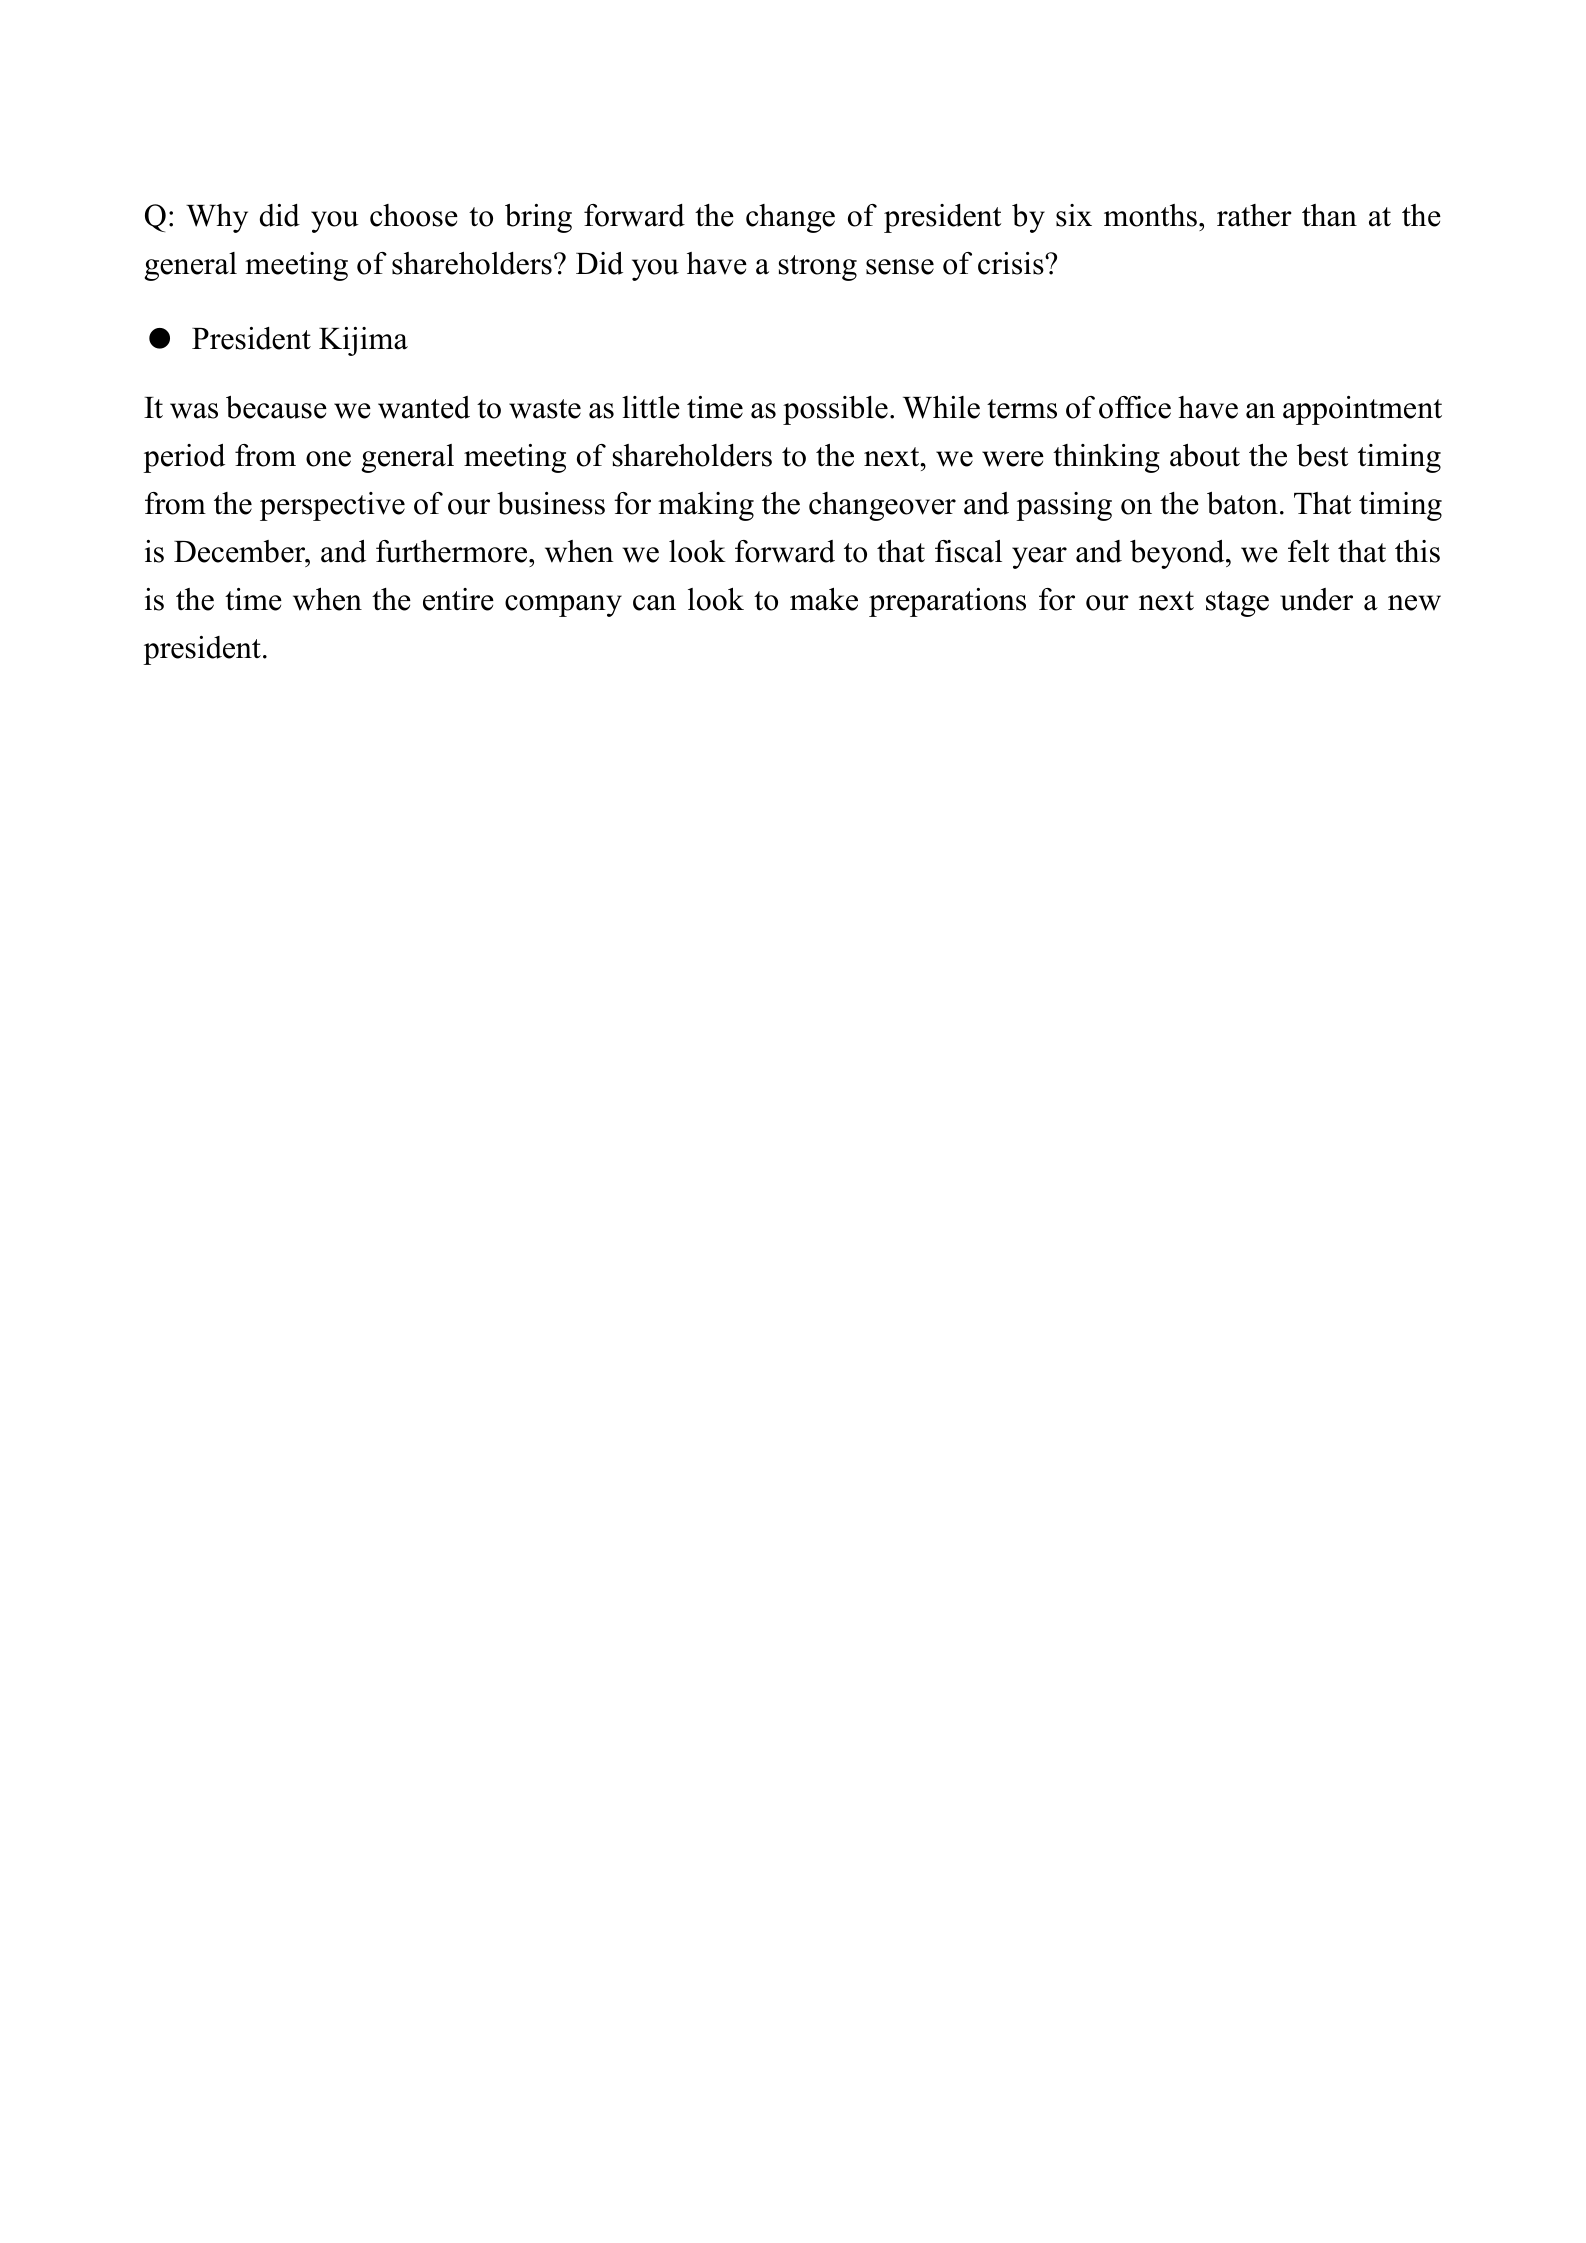 The height and width of the page is (2243, 1586). What do you see at coordinates (818, 268) in the page?
I see `strong` at bounding box center [818, 268].
